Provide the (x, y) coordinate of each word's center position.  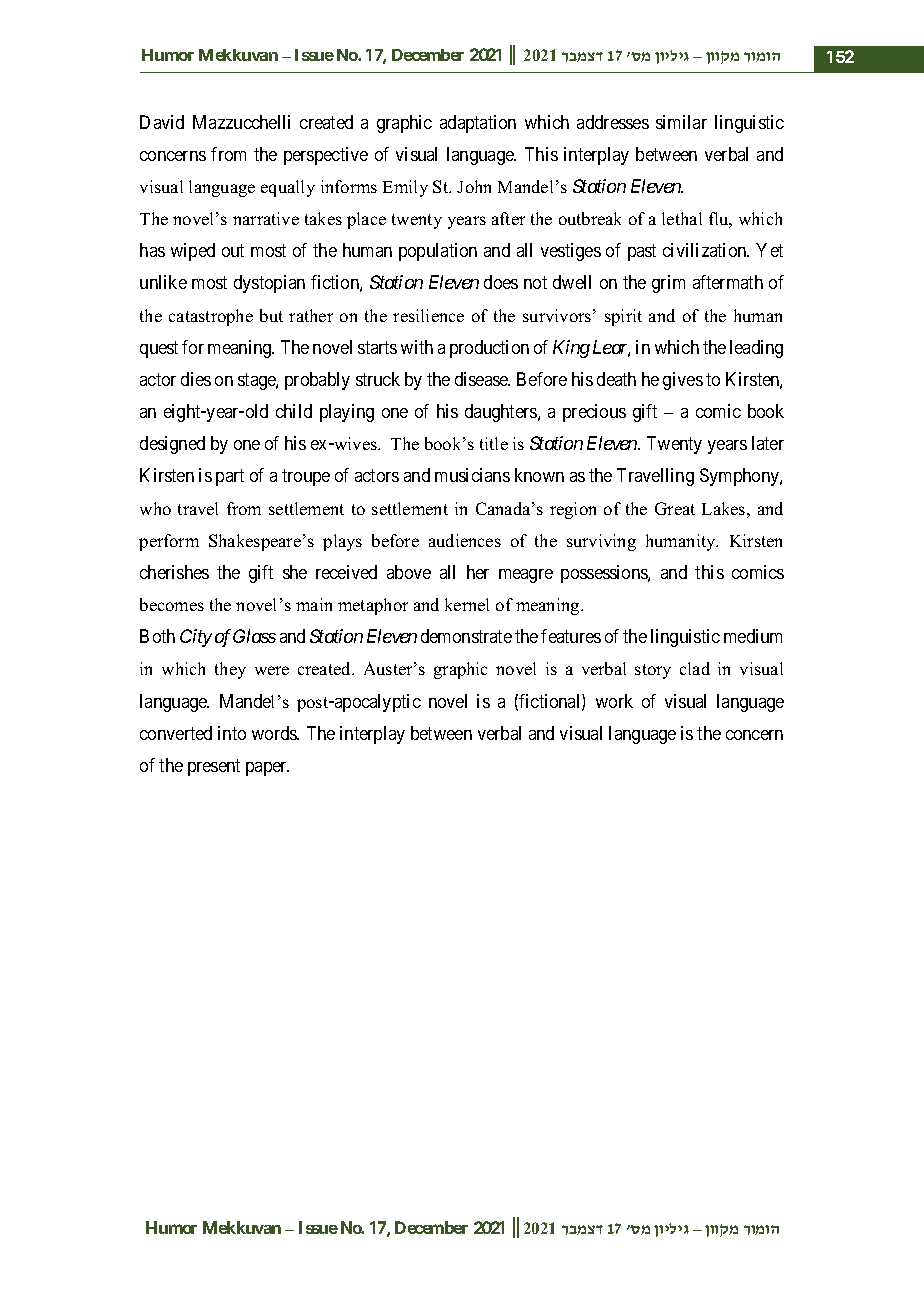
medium (753, 636)
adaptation (478, 124)
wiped (193, 252)
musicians (472, 475)
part (230, 478)
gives (683, 381)
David (162, 122)
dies (196, 379)
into (232, 733)
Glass (254, 636)
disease (482, 379)
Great (675, 508)
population (438, 252)
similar (681, 122)
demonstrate (466, 636)
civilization (706, 250)
